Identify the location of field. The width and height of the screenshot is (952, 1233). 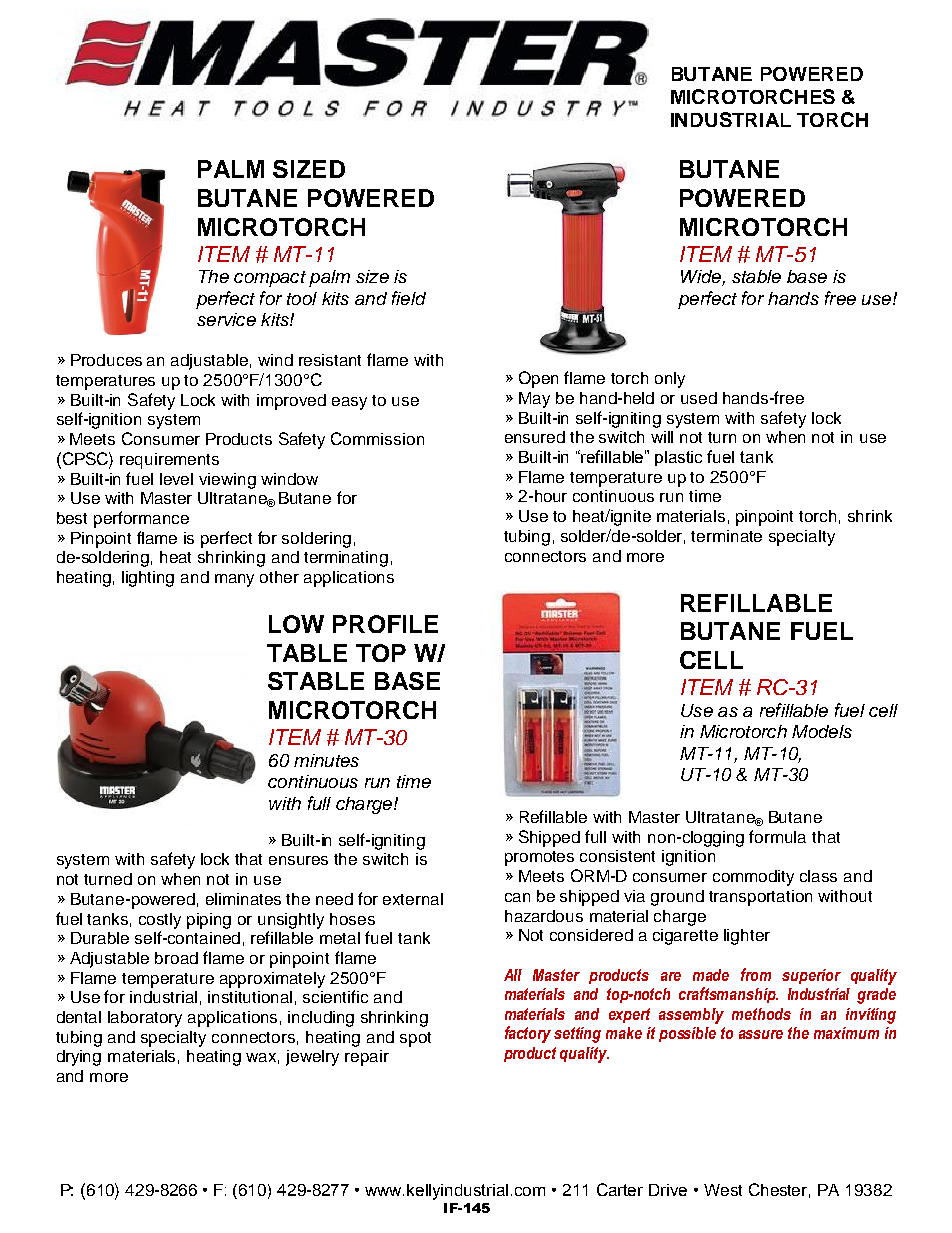
(409, 298).
